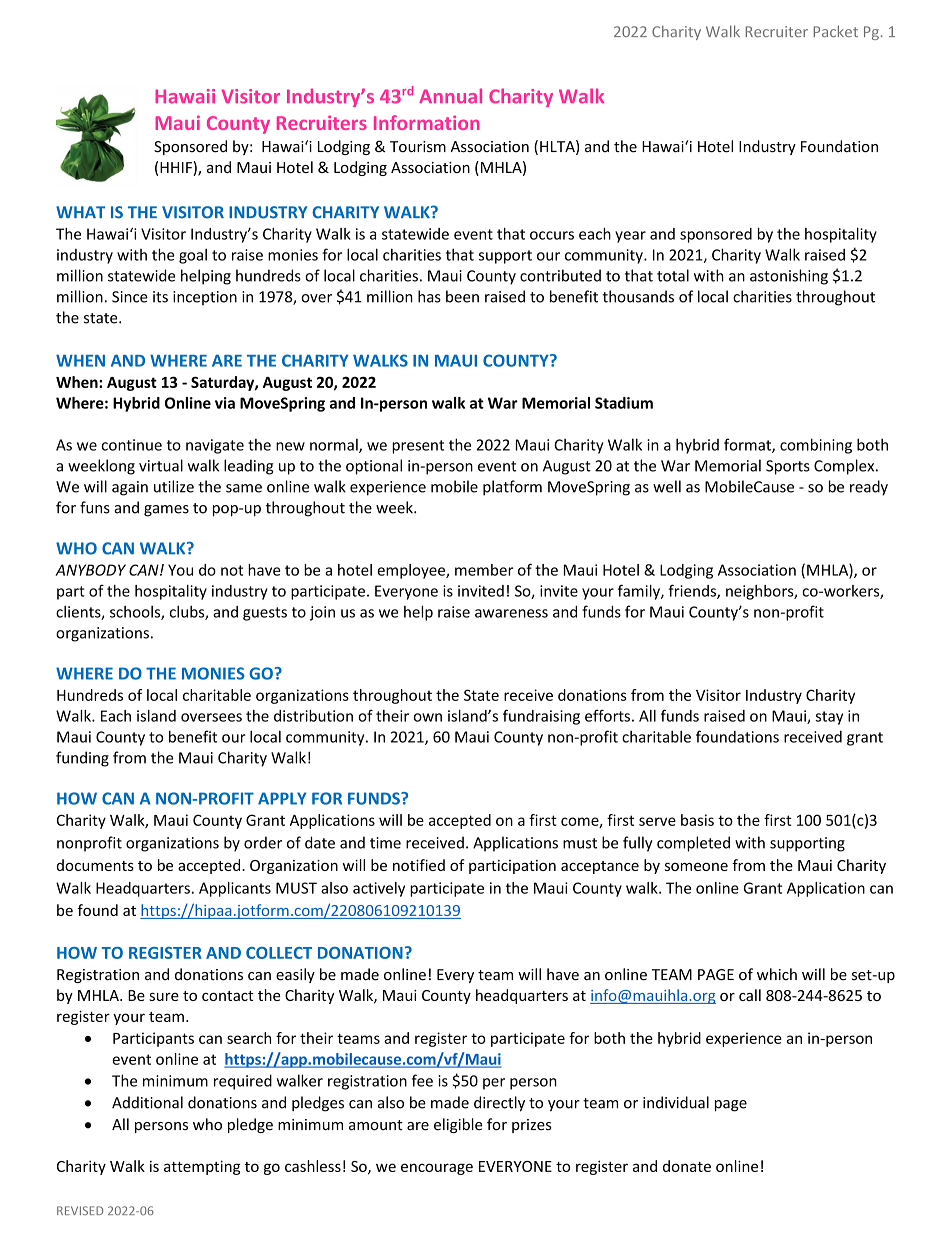  I want to click on guests, so click(265, 614).
